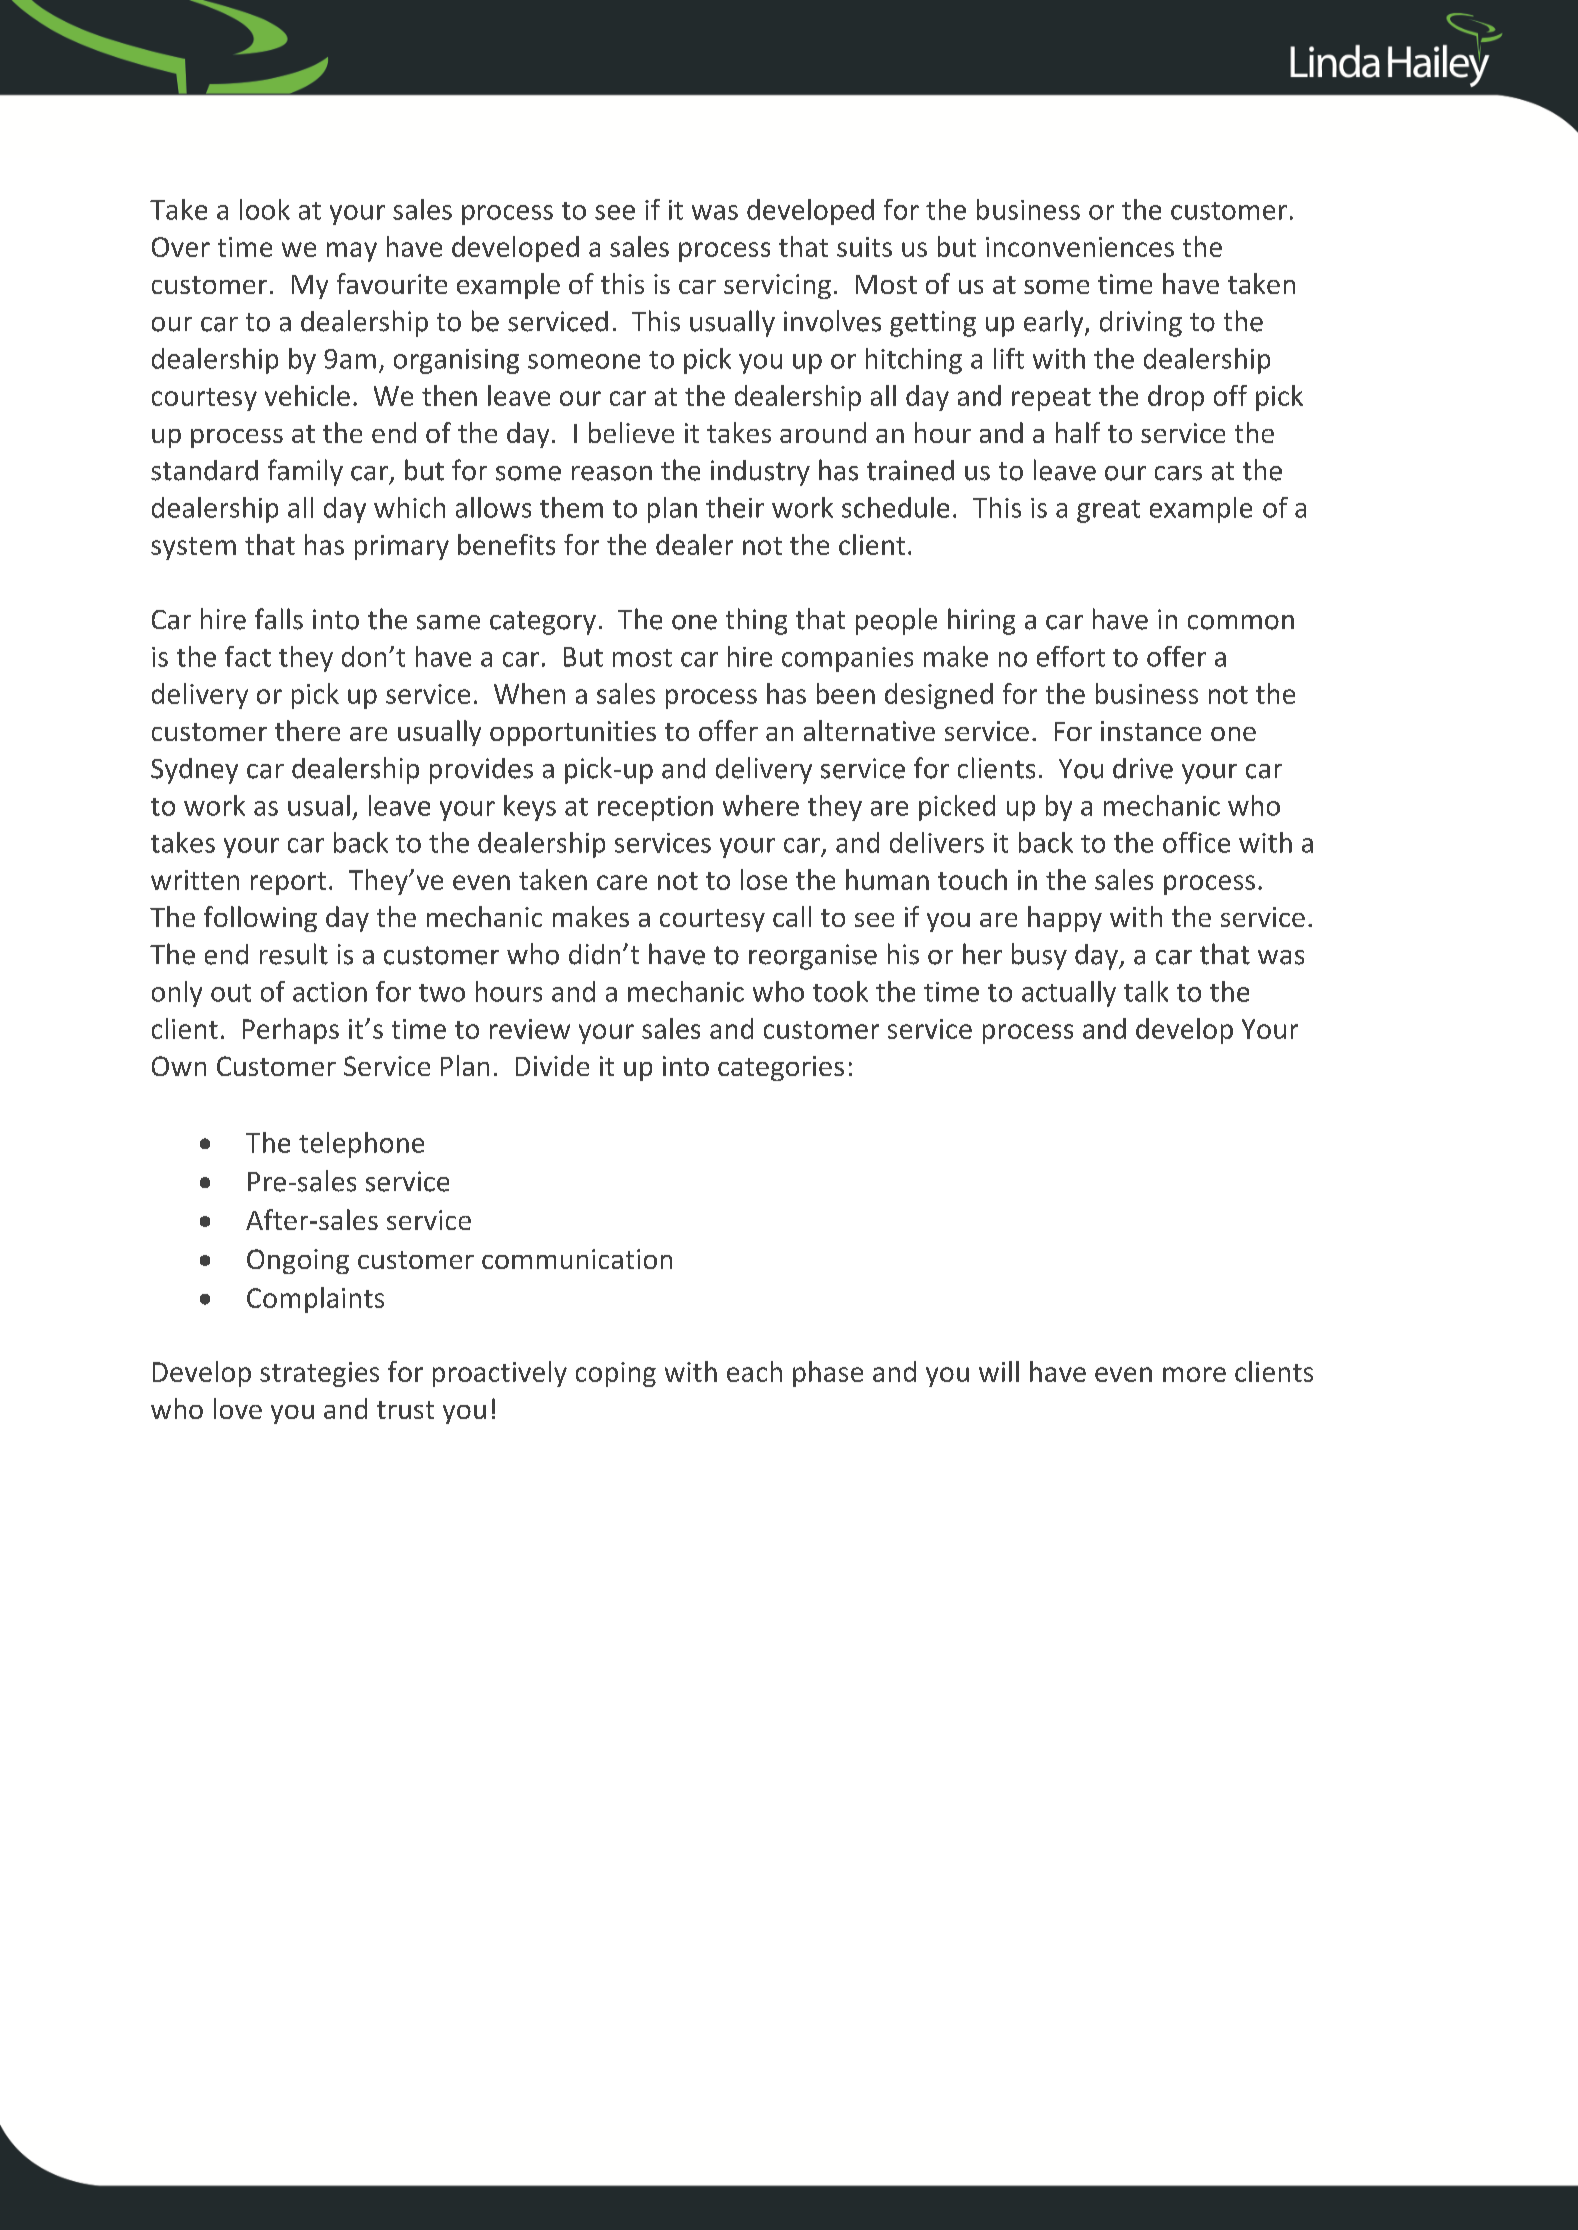 Image resolution: width=1578 pixels, height=2230 pixels. Describe the element at coordinates (352, 252) in the image. I see `may` at that location.
